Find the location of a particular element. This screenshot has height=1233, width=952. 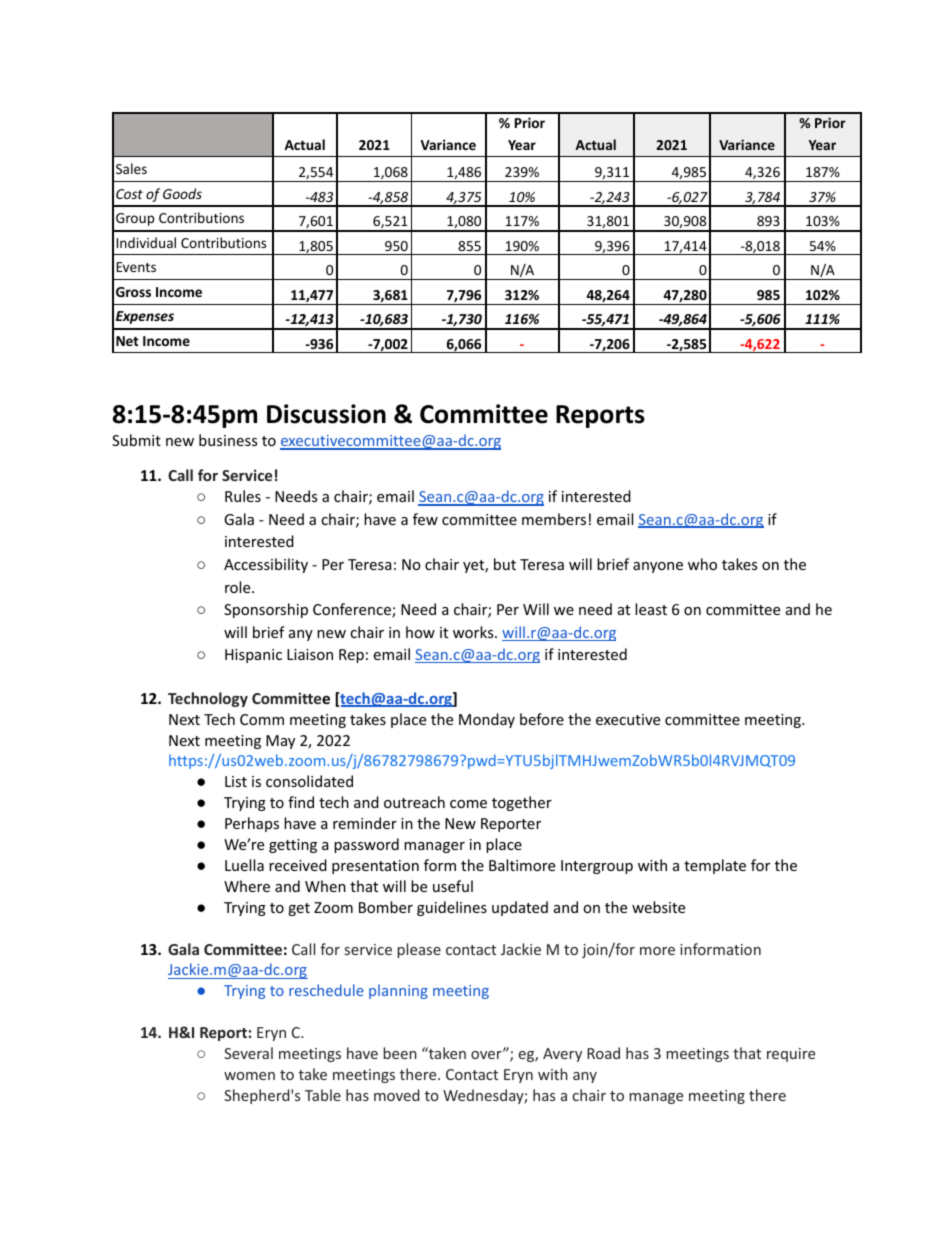

been is located at coordinates (400, 1053).
